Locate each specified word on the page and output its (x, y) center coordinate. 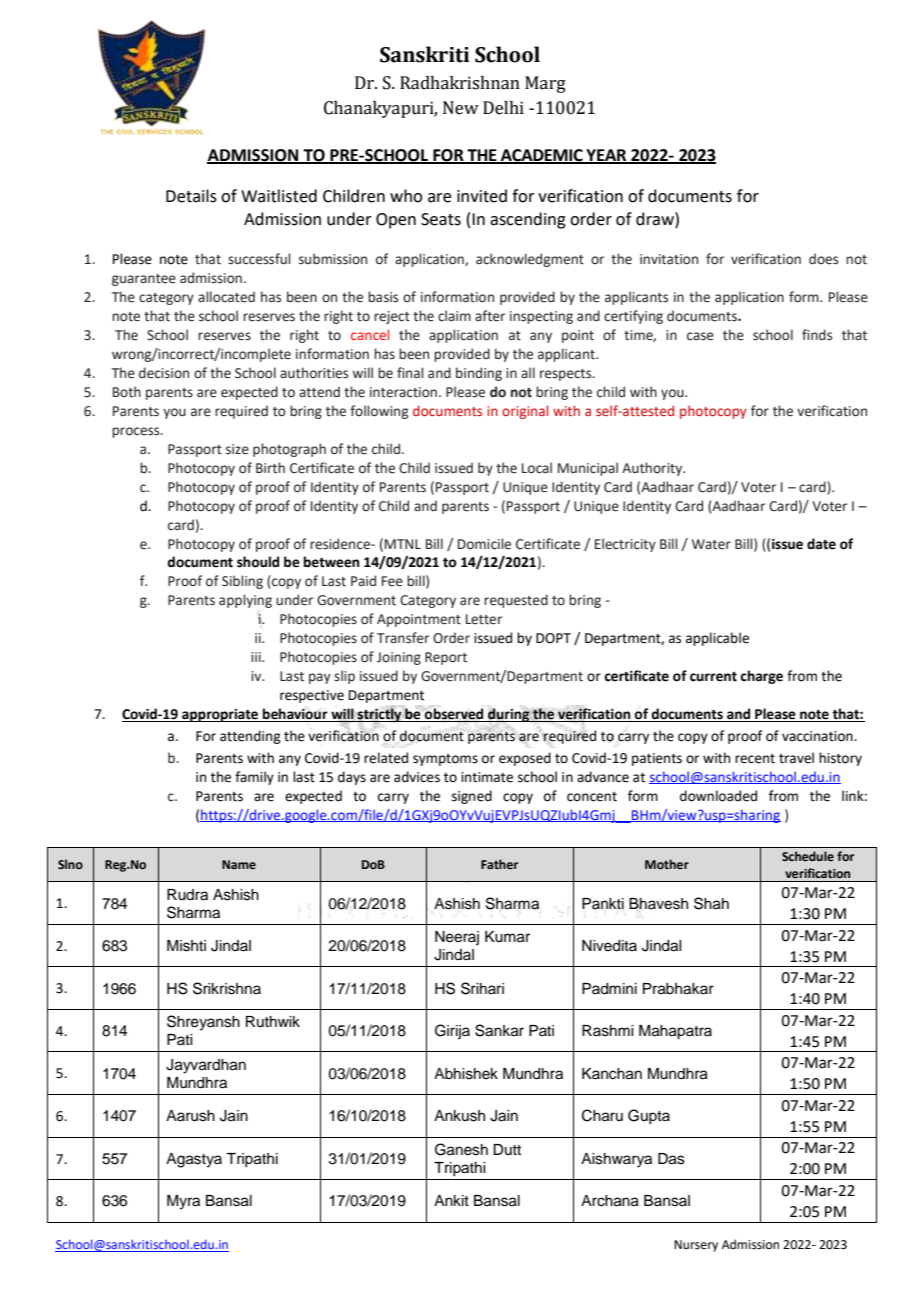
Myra (183, 1202)
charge (761, 677)
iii (257, 657)
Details (191, 196)
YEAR (606, 156)
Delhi (503, 108)
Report (446, 658)
